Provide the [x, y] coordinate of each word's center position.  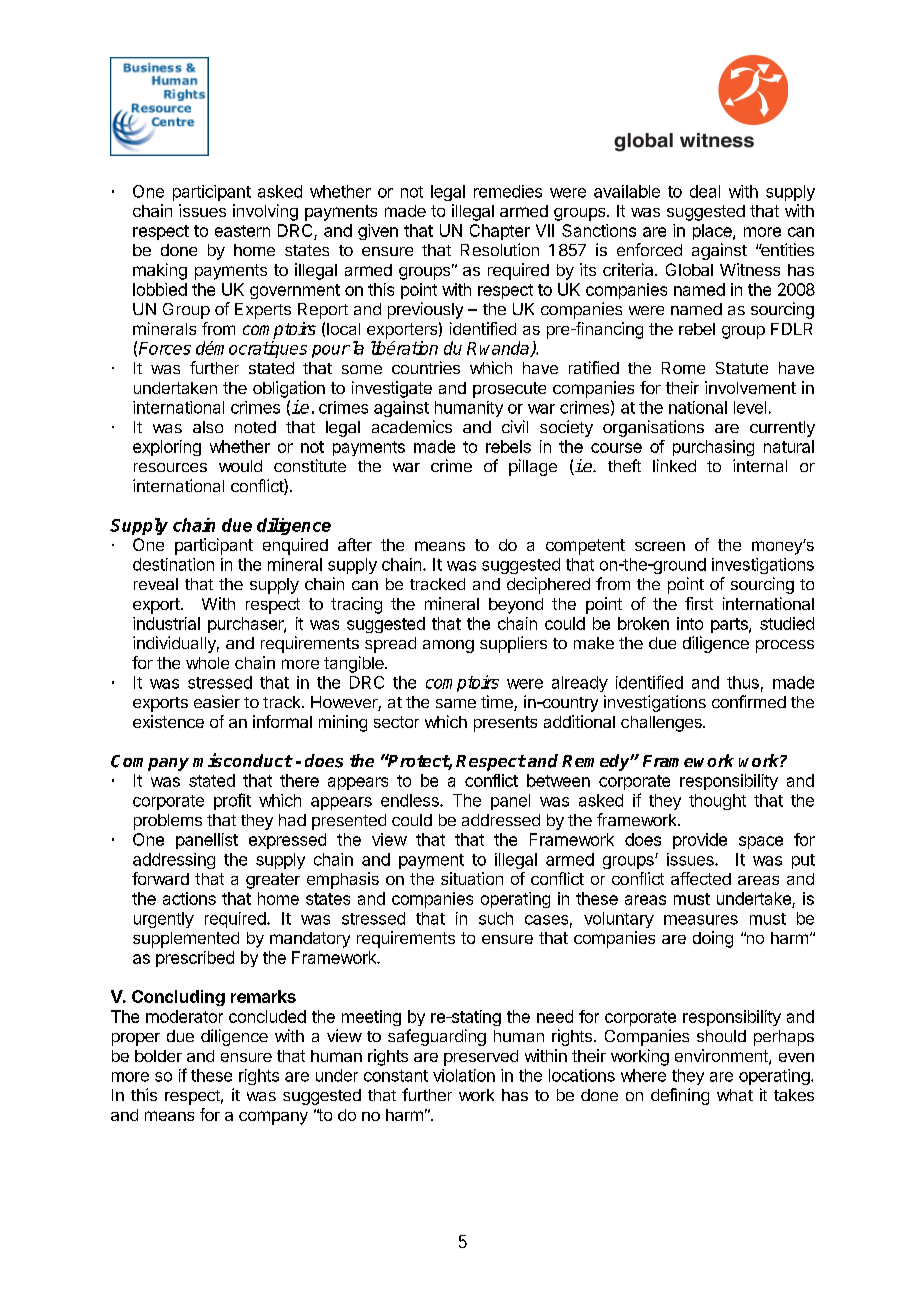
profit [232, 801]
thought [717, 802]
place [713, 232]
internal [760, 465]
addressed [501, 820]
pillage [533, 467]
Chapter [500, 232]
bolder [158, 1056]
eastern [242, 231]
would [240, 466]
